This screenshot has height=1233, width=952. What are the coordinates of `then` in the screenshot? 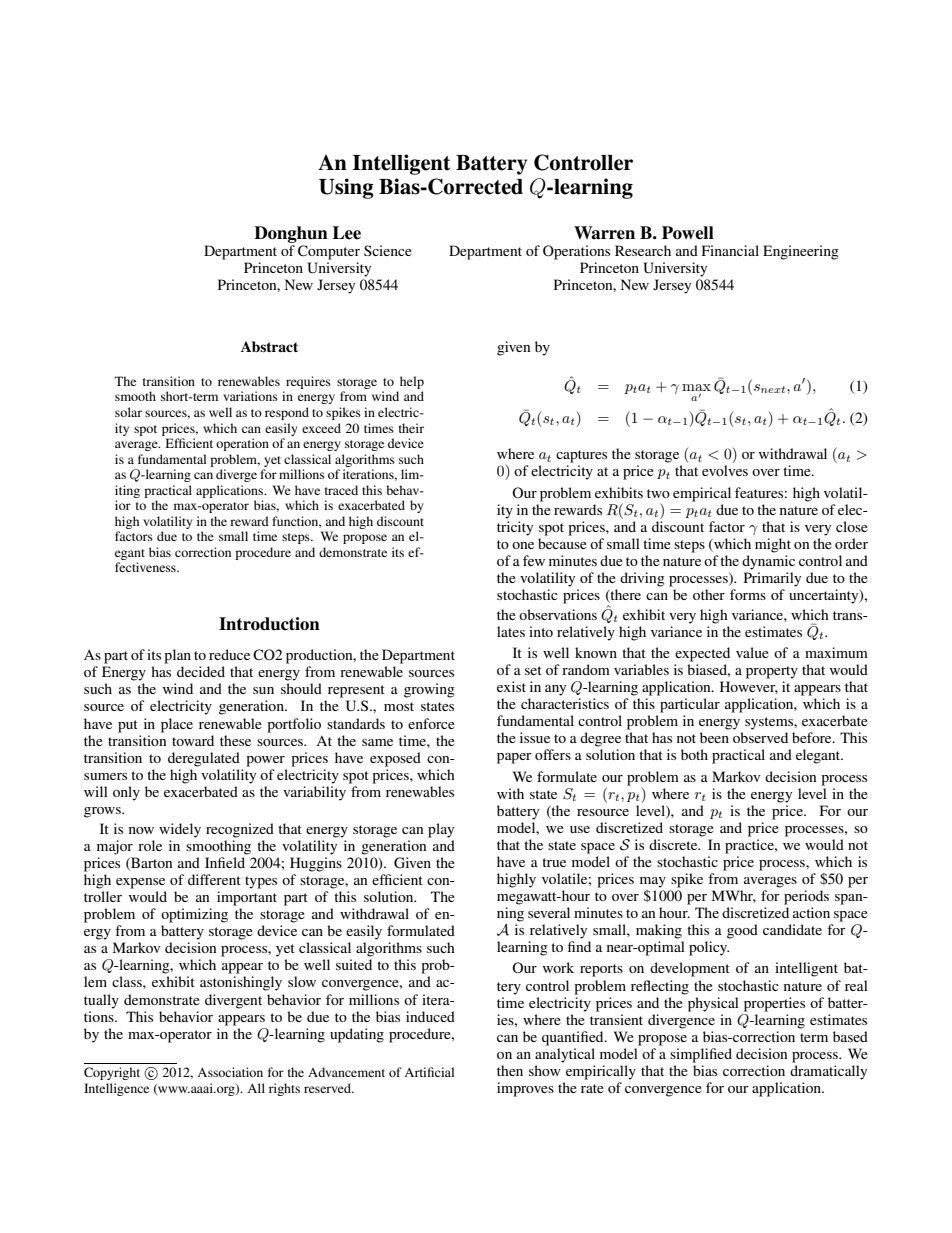 It's located at (510, 1070).
